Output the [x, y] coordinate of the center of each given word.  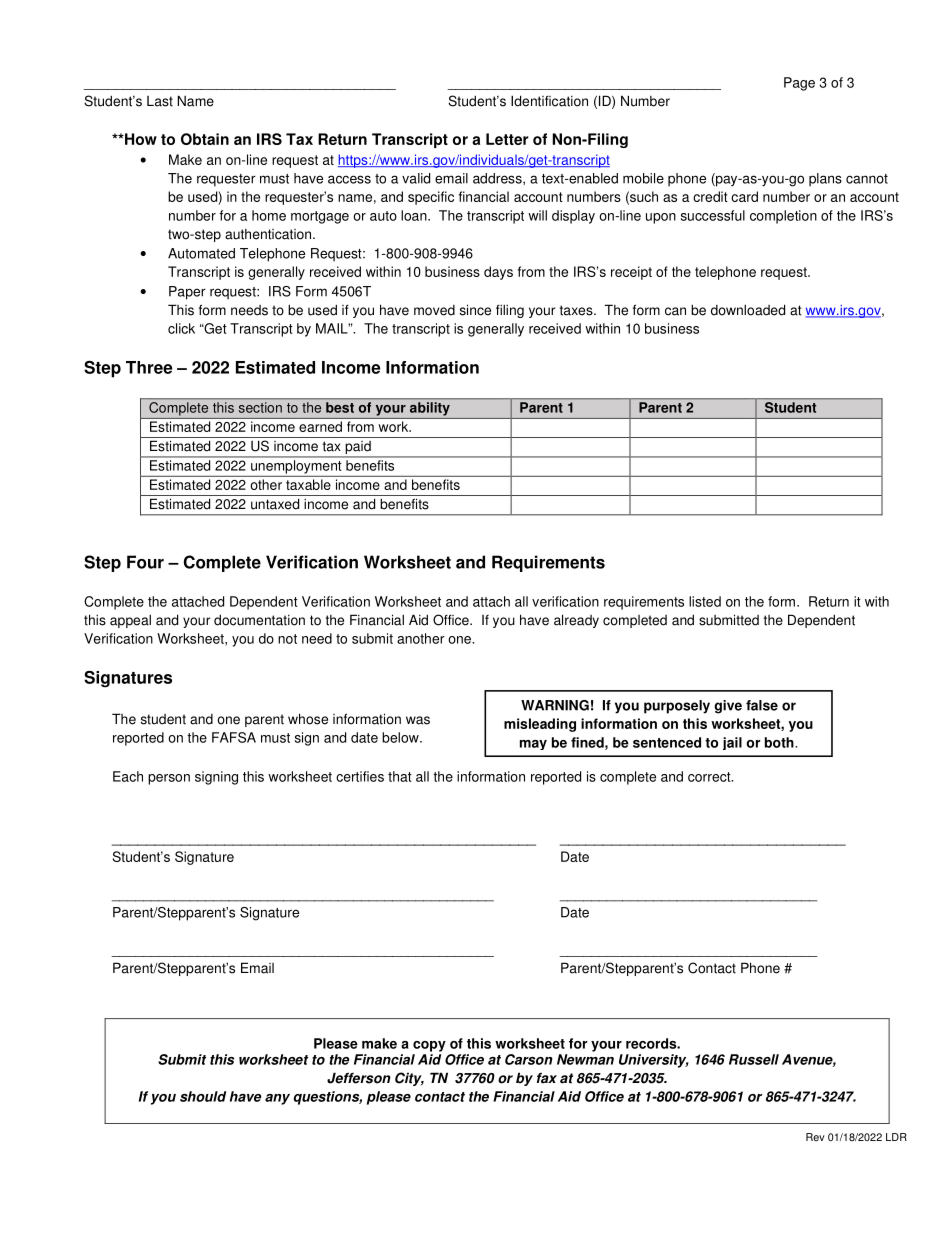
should [203, 1096]
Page [799, 84]
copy [429, 1046]
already [576, 621]
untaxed [275, 504]
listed [705, 601]
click [181, 328]
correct [710, 777]
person [169, 779]
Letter [507, 139]
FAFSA [234, 737]
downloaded [748, 310]
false [762, 705]
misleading [540, 725]
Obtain [205, 139]
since [475, 310]
